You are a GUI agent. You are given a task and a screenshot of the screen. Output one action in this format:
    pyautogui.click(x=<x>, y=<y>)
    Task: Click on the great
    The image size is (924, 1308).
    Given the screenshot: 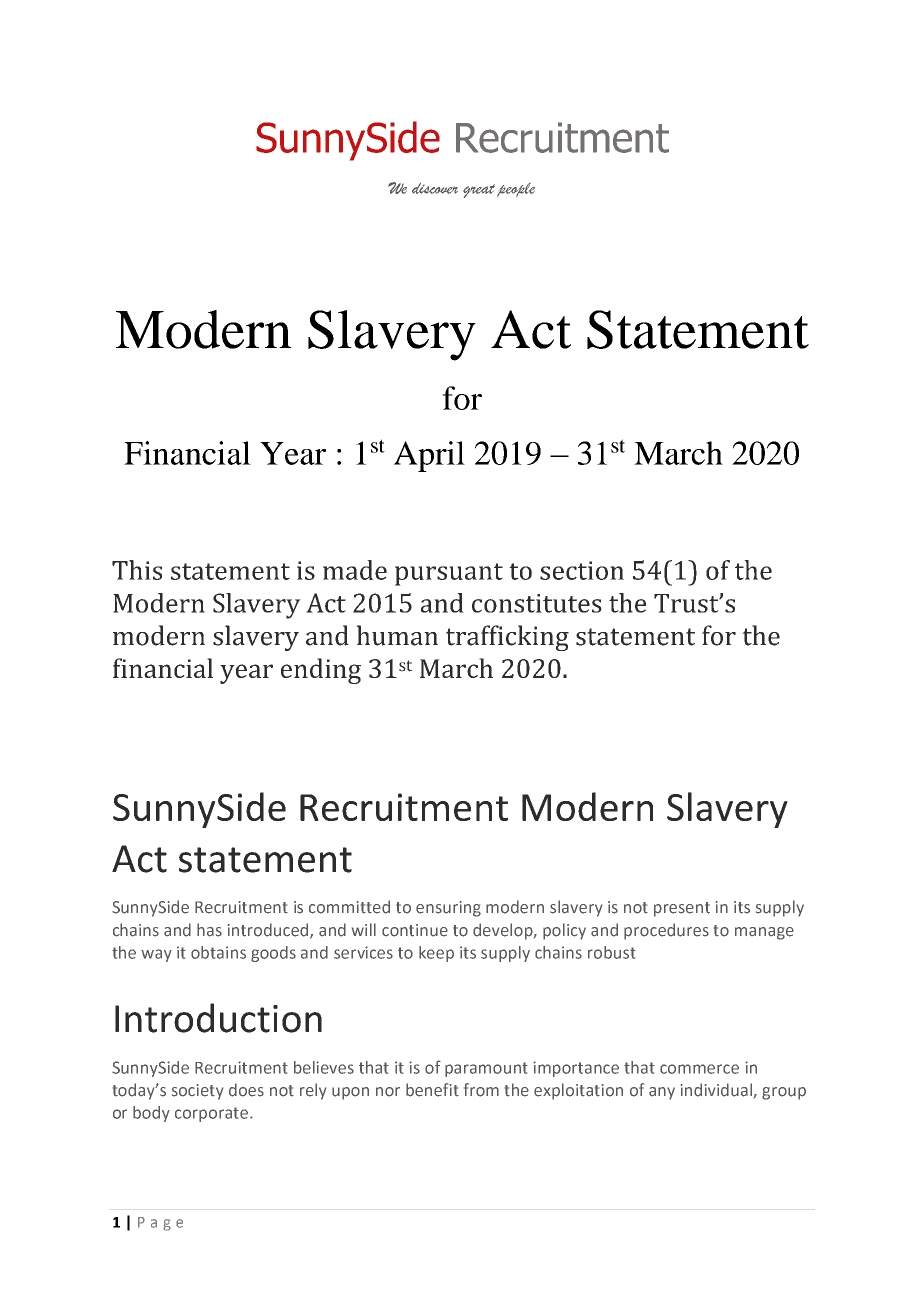 What is the action you would take?
    pyautogui.click(x=479, y=191)
